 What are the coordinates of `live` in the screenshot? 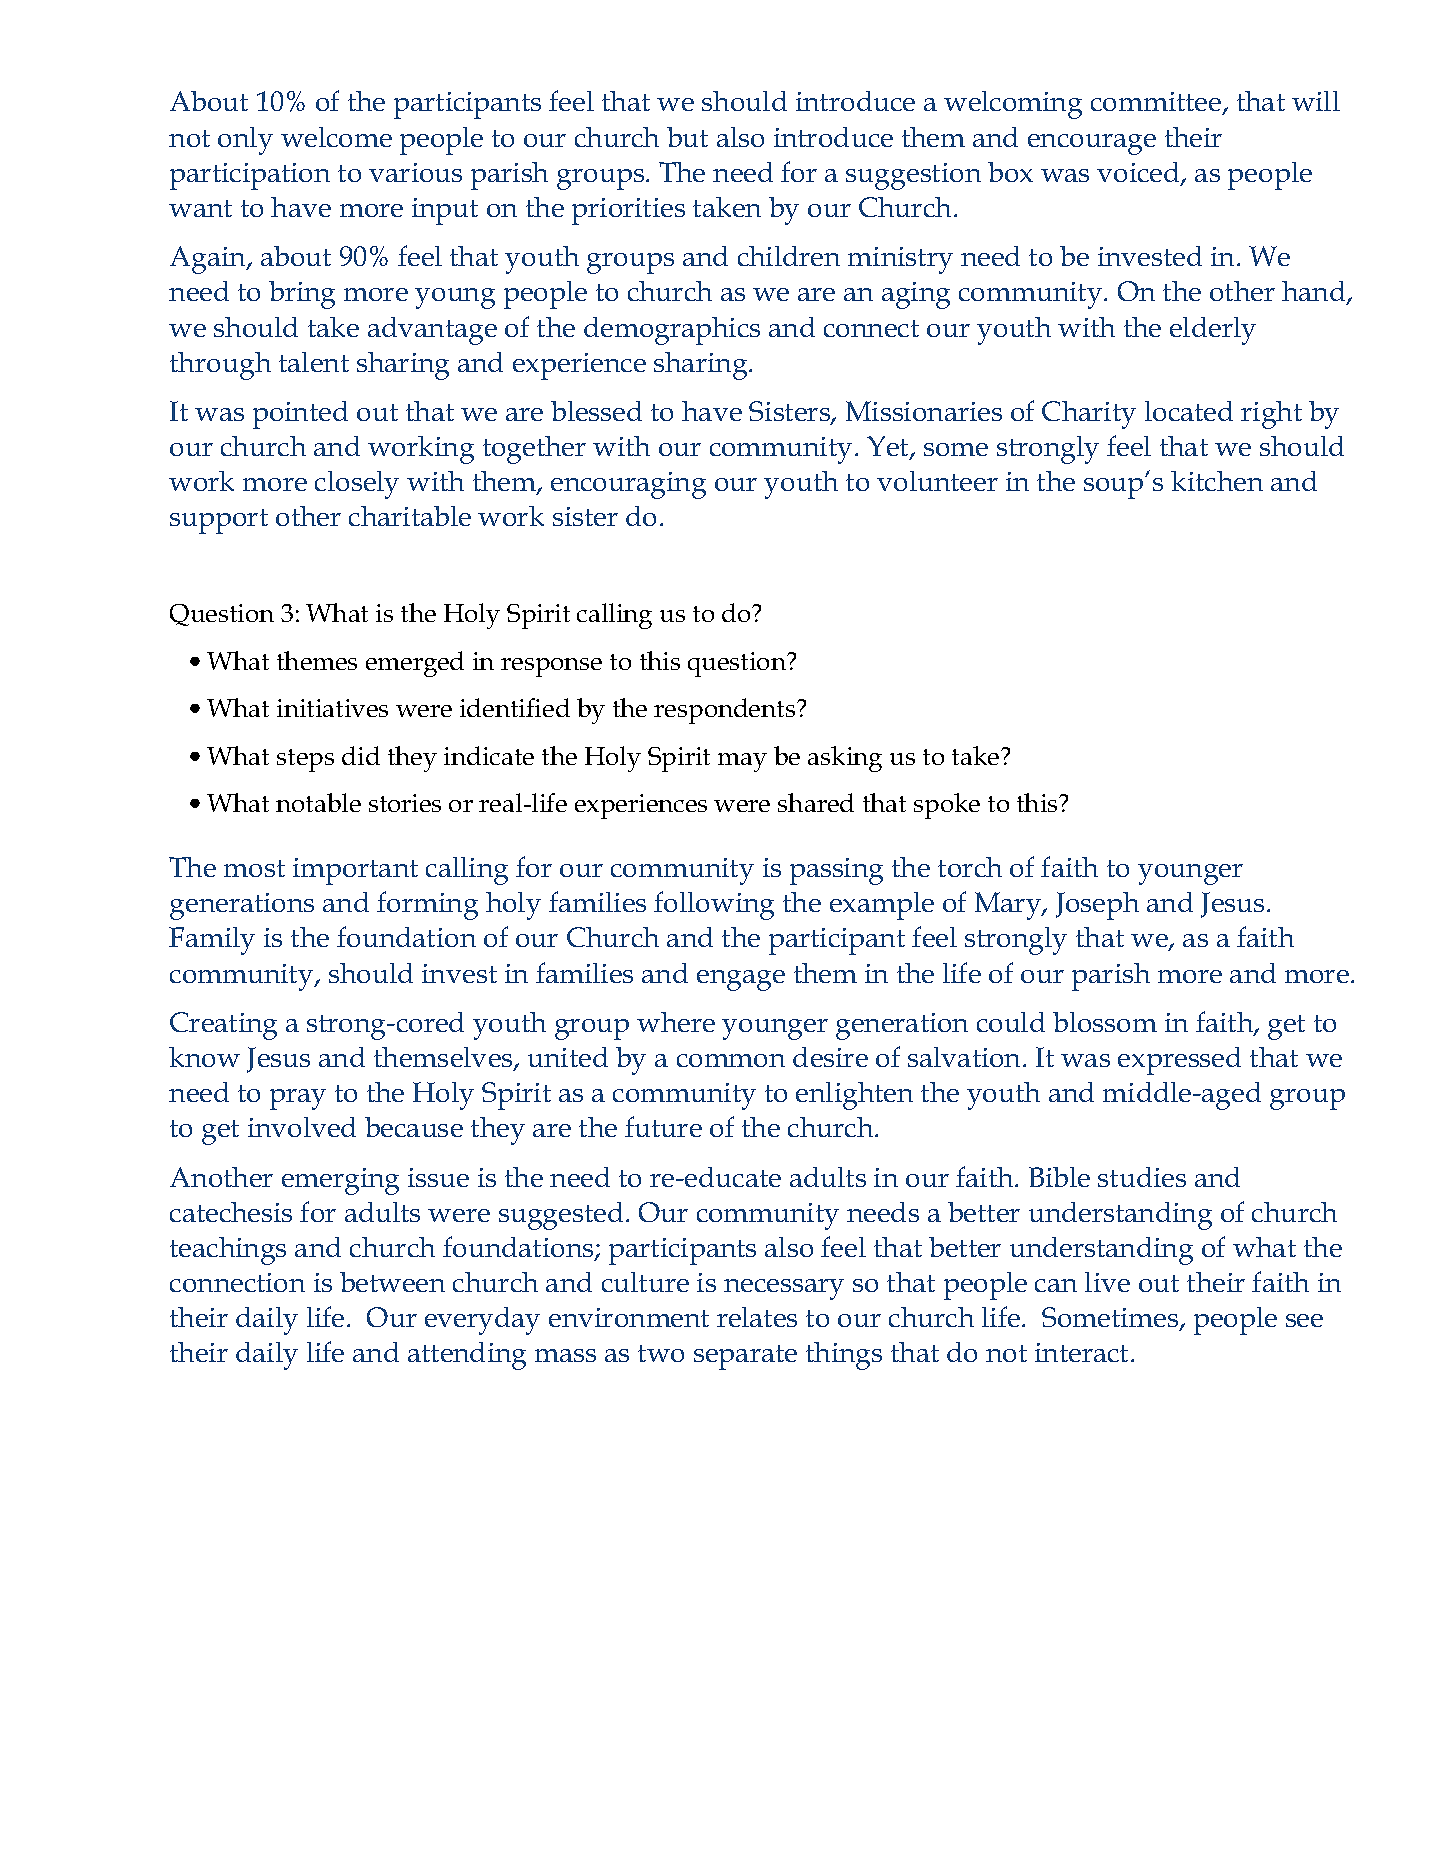 It's located at (1107, 1282).
